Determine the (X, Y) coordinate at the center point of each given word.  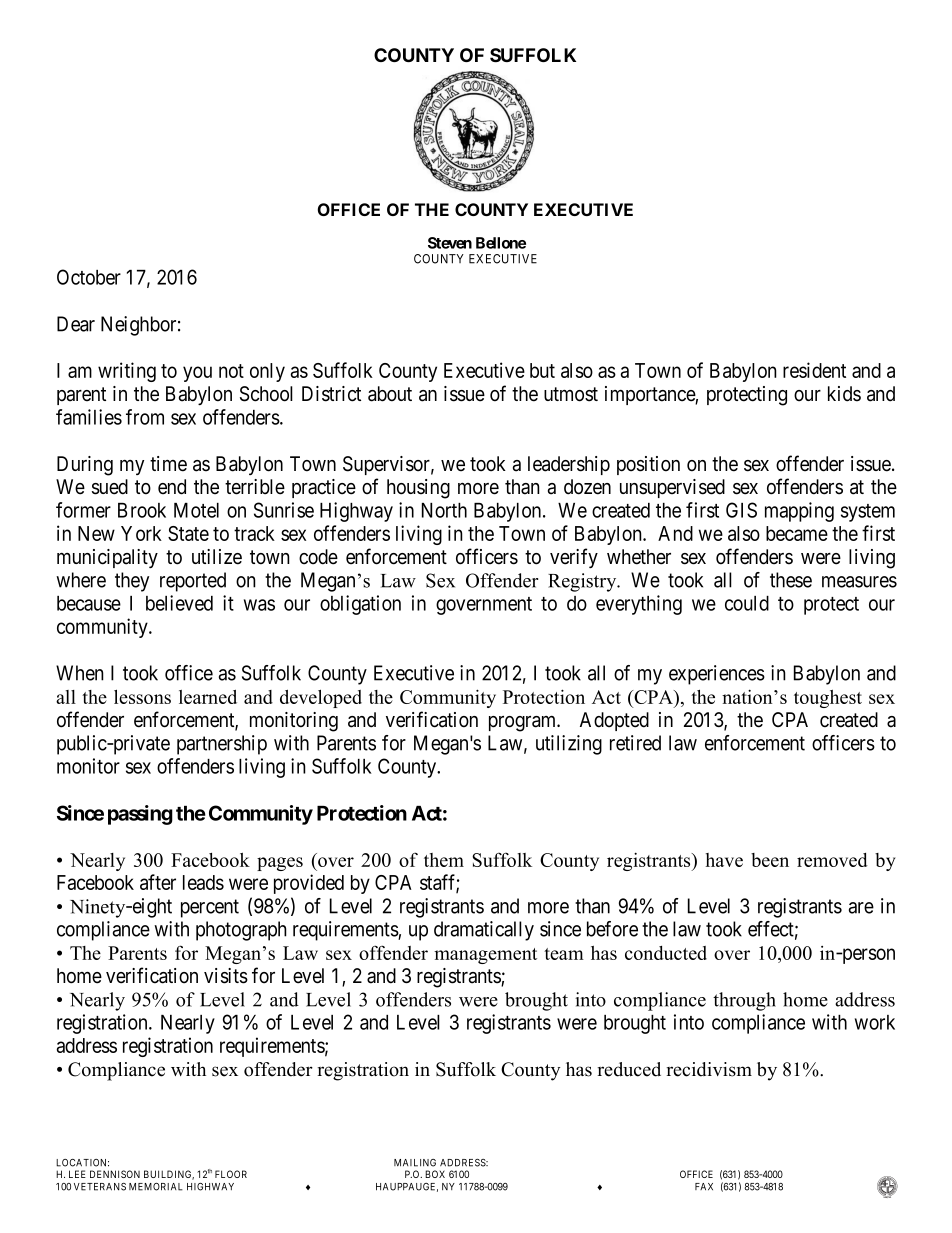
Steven (450, 243)
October (89, 277)
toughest (828, 699)
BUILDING (169, 1175)
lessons (142, 696)
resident (814, 370)
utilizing (569, 745)
